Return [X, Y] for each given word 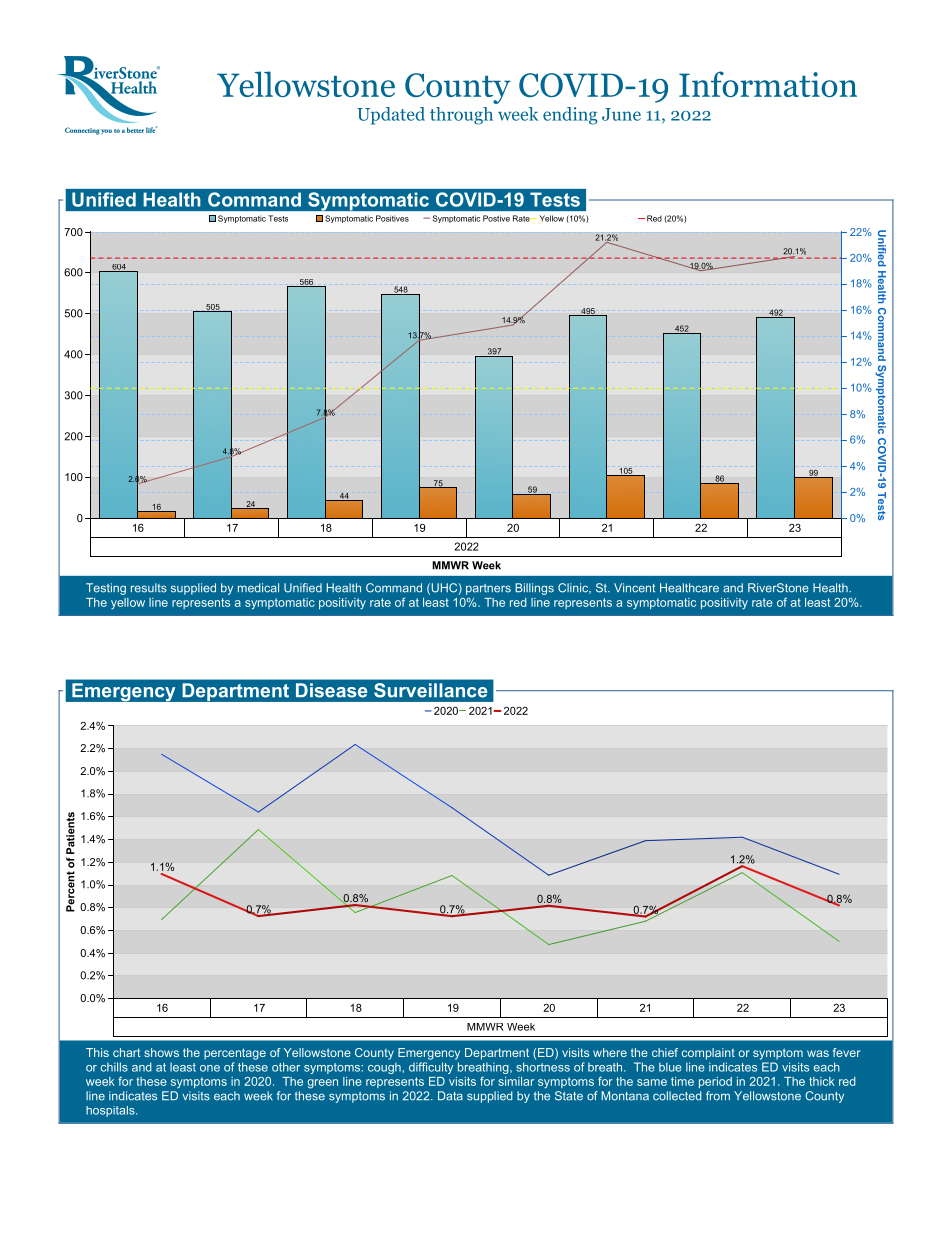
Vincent [634, 588]
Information [768, 84]
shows [161, 1052]
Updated [391, 116]
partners [488, 589]
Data [450, 1096]
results [149, 588]
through [461, 116]
